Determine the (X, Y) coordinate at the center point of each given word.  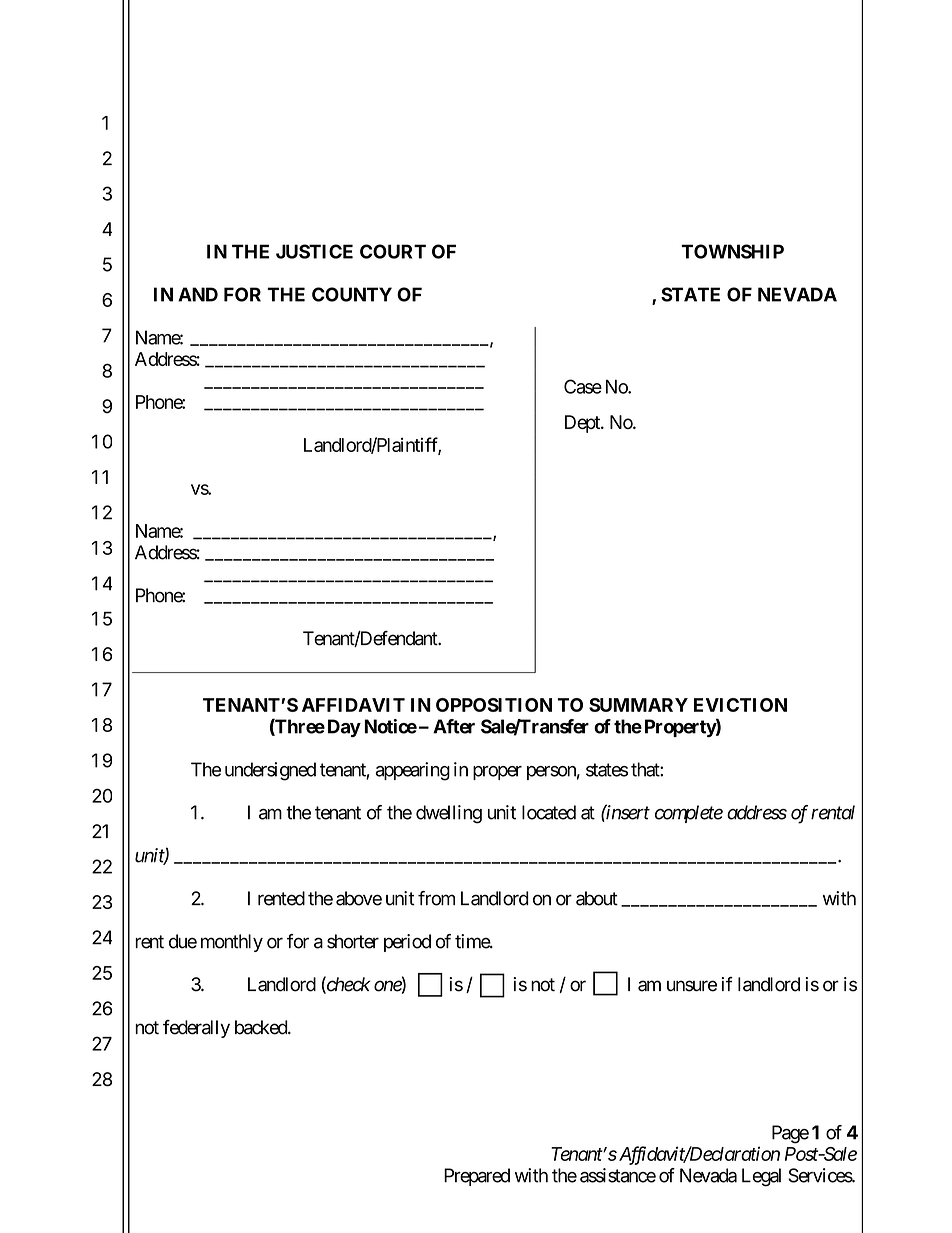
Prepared (477, 1177)
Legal (761, 1177)
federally (196, 1029)
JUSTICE (314, 251)
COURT (393, 251)
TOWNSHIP (732, 251)
